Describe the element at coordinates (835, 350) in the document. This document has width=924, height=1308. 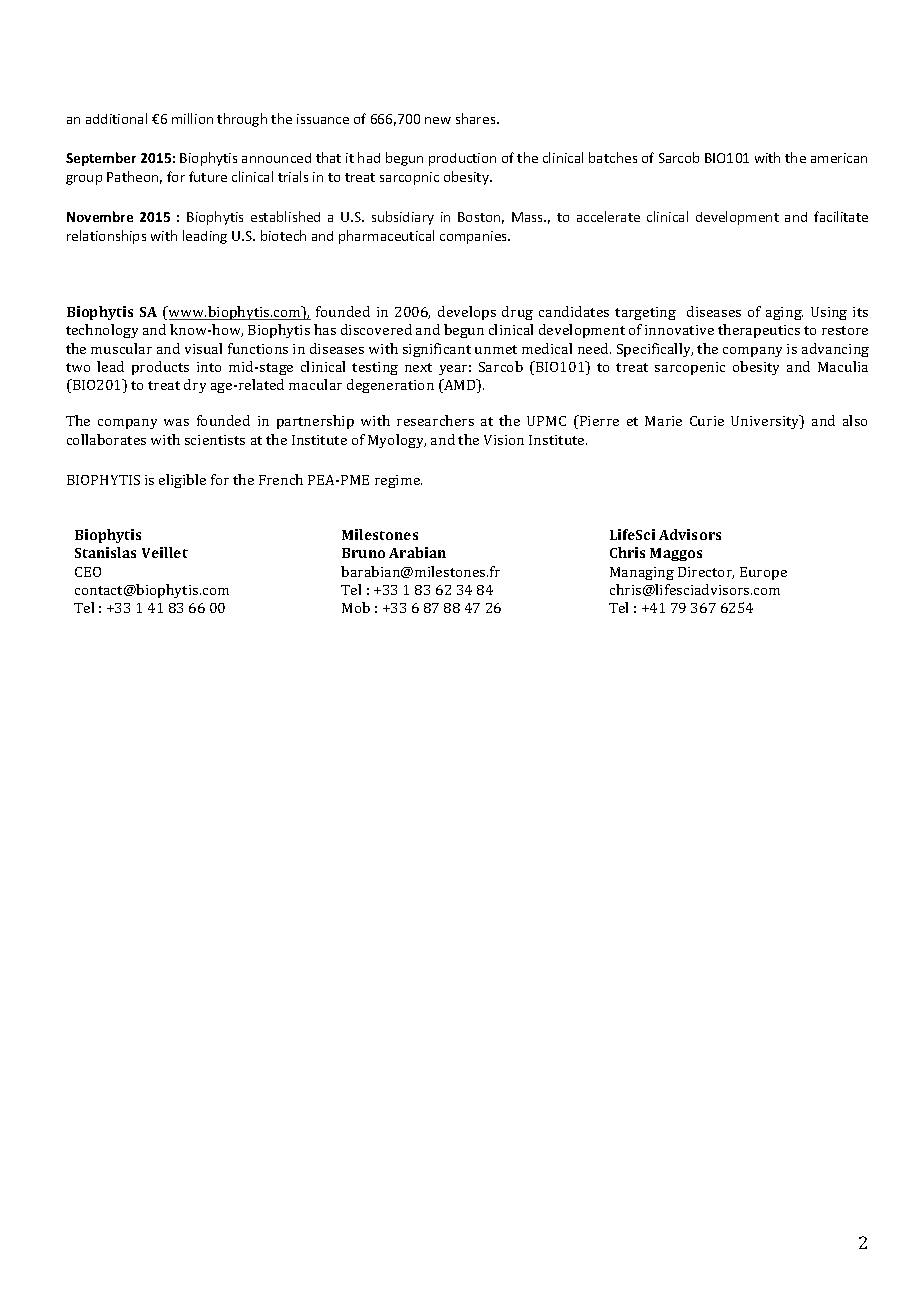
I see `advancing` at that location.
